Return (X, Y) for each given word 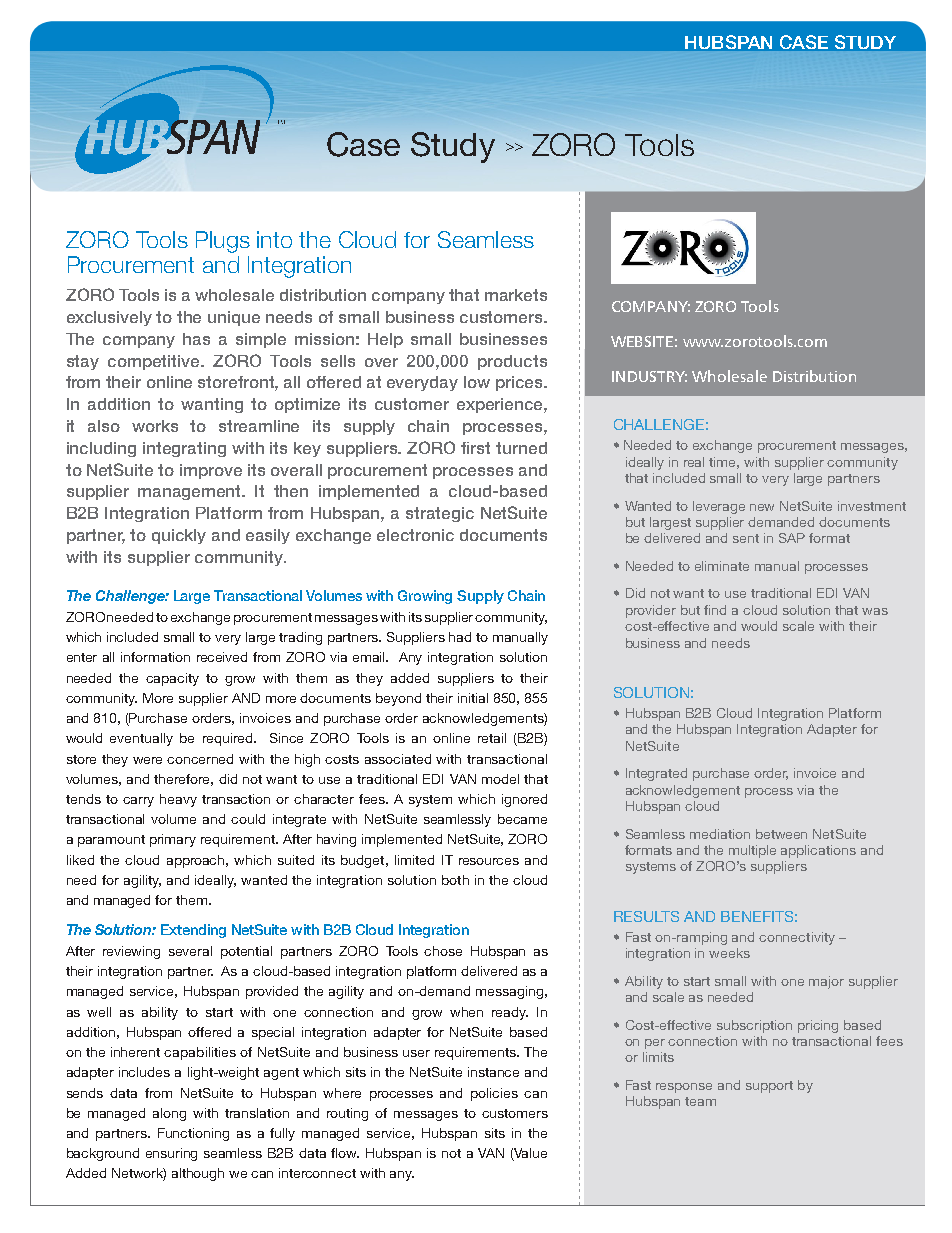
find (715, 610)
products (512, 362)
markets (516, 295)
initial (473, 698)
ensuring (171, 1154)
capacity (172, 679)
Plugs (223, 242)
